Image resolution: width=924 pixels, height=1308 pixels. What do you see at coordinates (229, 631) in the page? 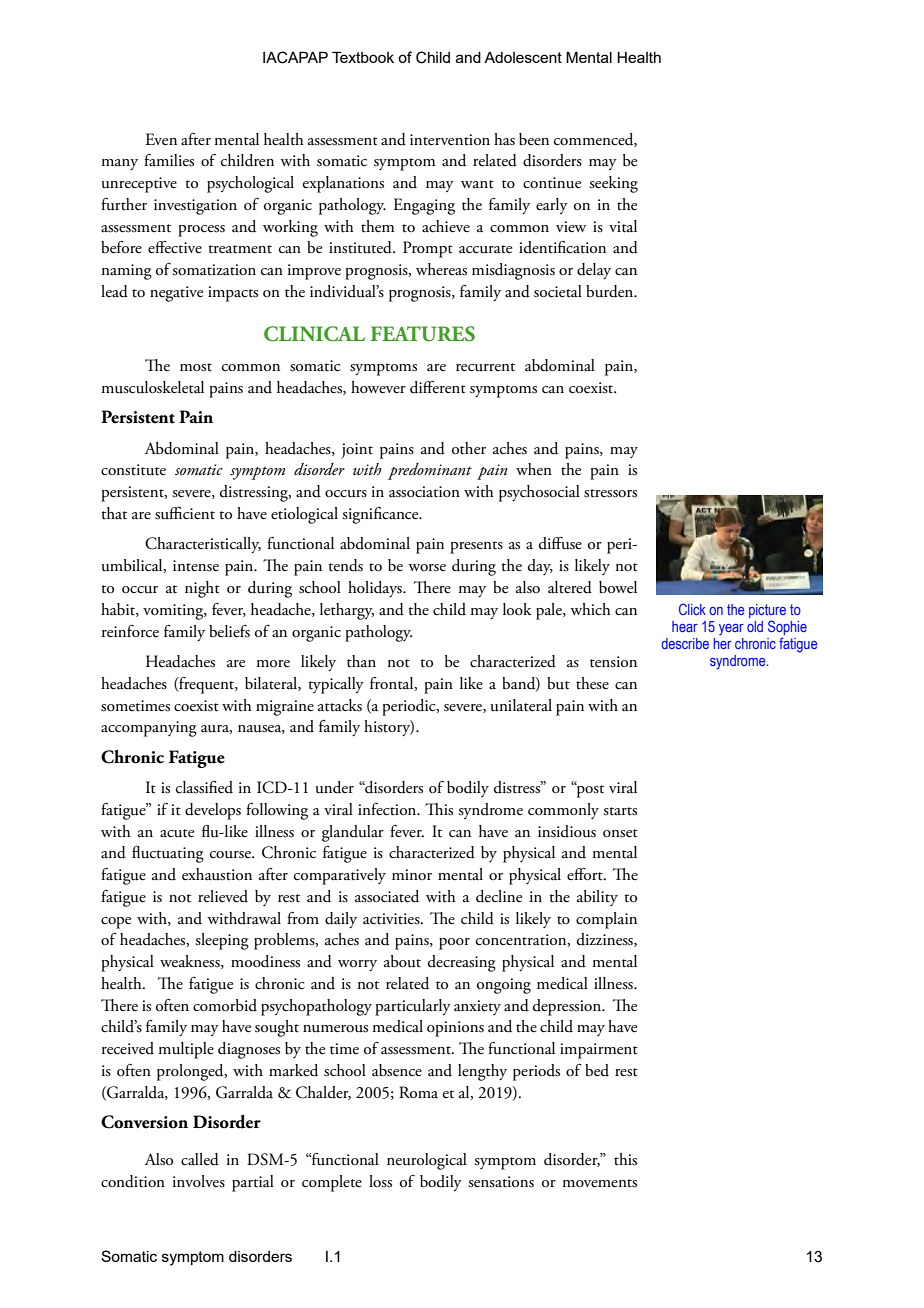
I see `beliefs` at bounding box center [229, 631].
